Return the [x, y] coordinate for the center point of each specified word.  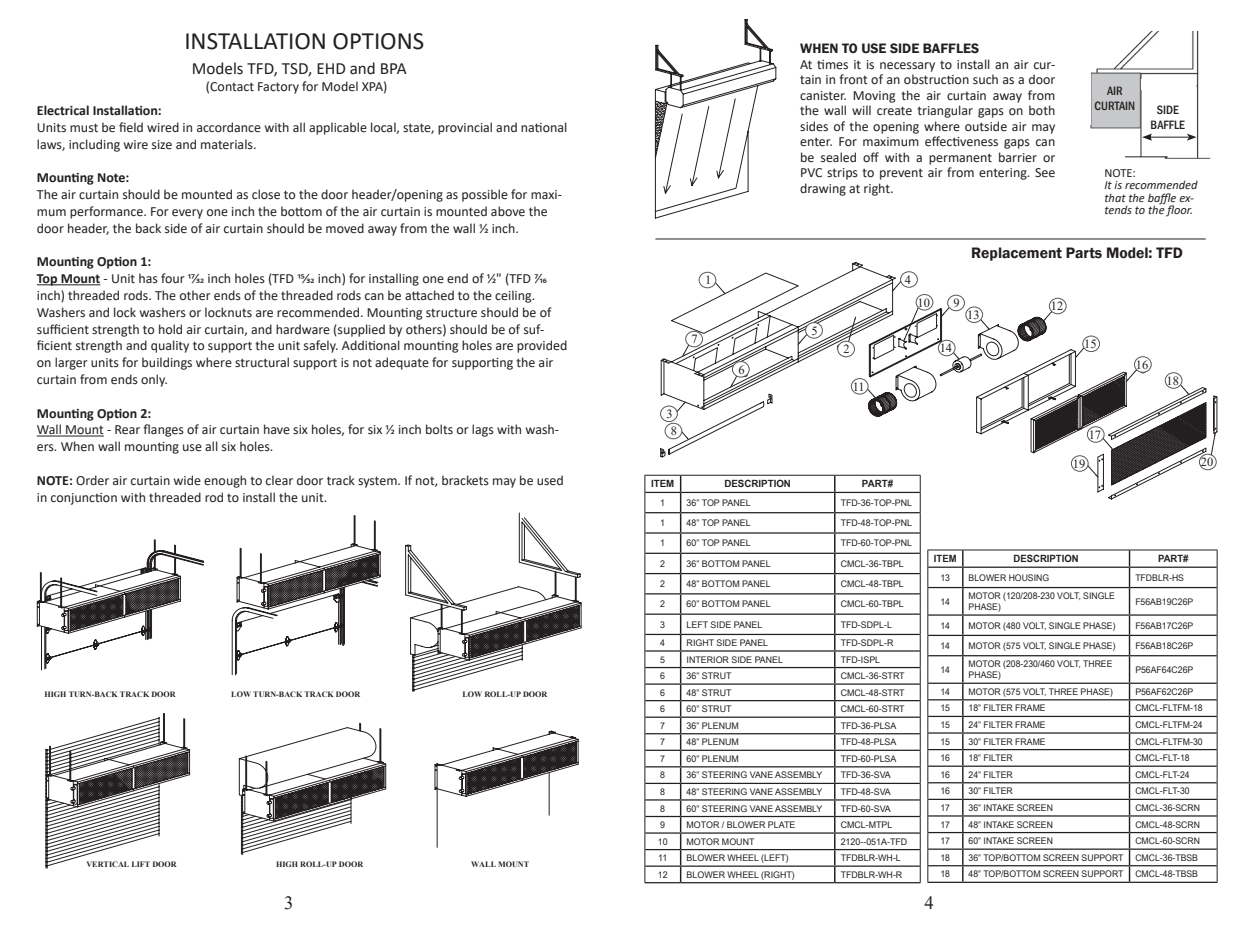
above [508, 211]
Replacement [1017, 254]
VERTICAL [108, 864]
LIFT [141, 864]
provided [542, 346]
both [1042, 110]
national [544, 127]
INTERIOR [708, 659]
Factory [278, 88]
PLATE [781, 824]
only [154, 380]
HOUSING [1029, 577]
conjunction [84, 499]
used [550, 480]
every [187, 214]
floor [1179, 211]
